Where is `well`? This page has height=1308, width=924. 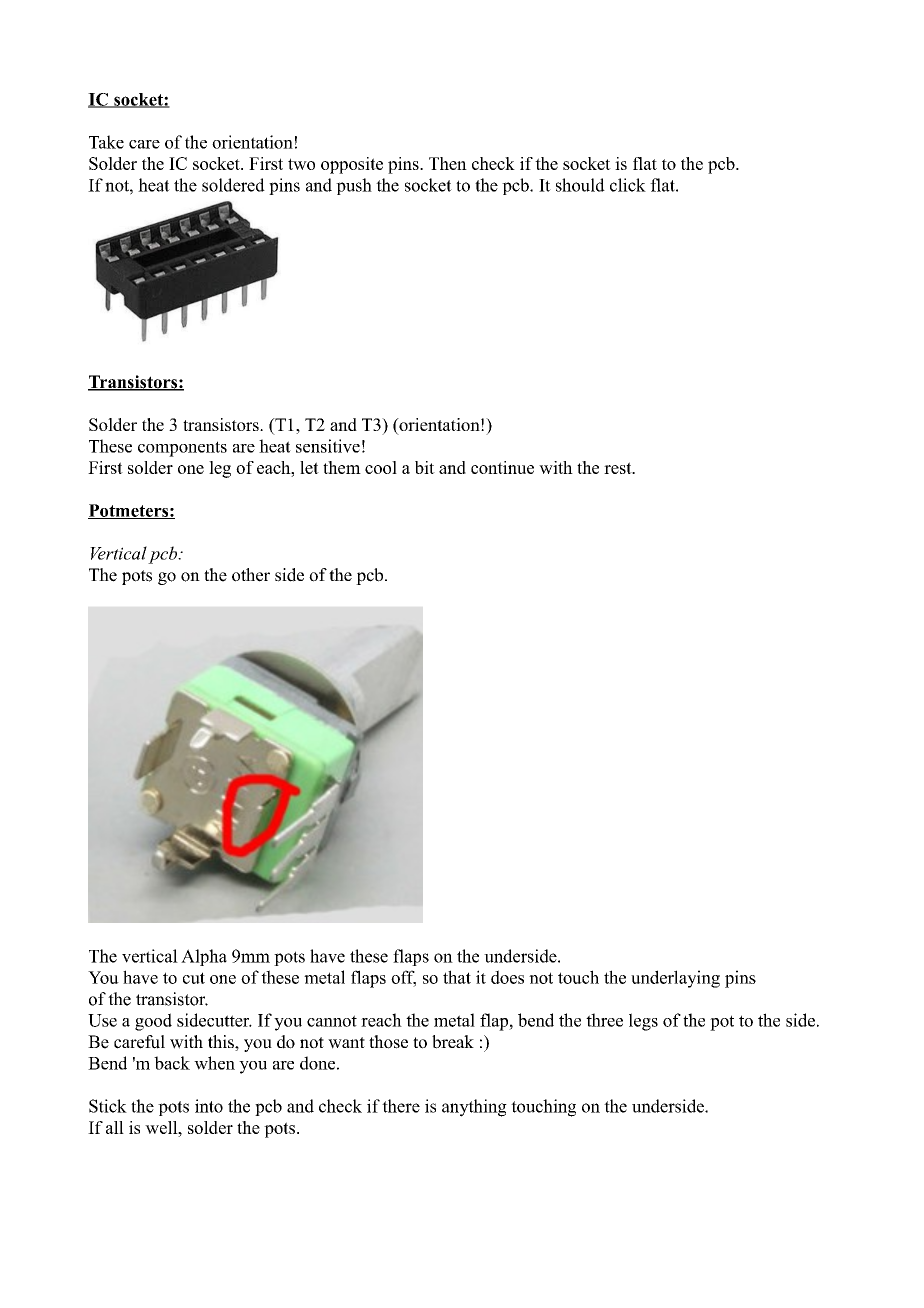 well is located at coordinates (162, 1127).
